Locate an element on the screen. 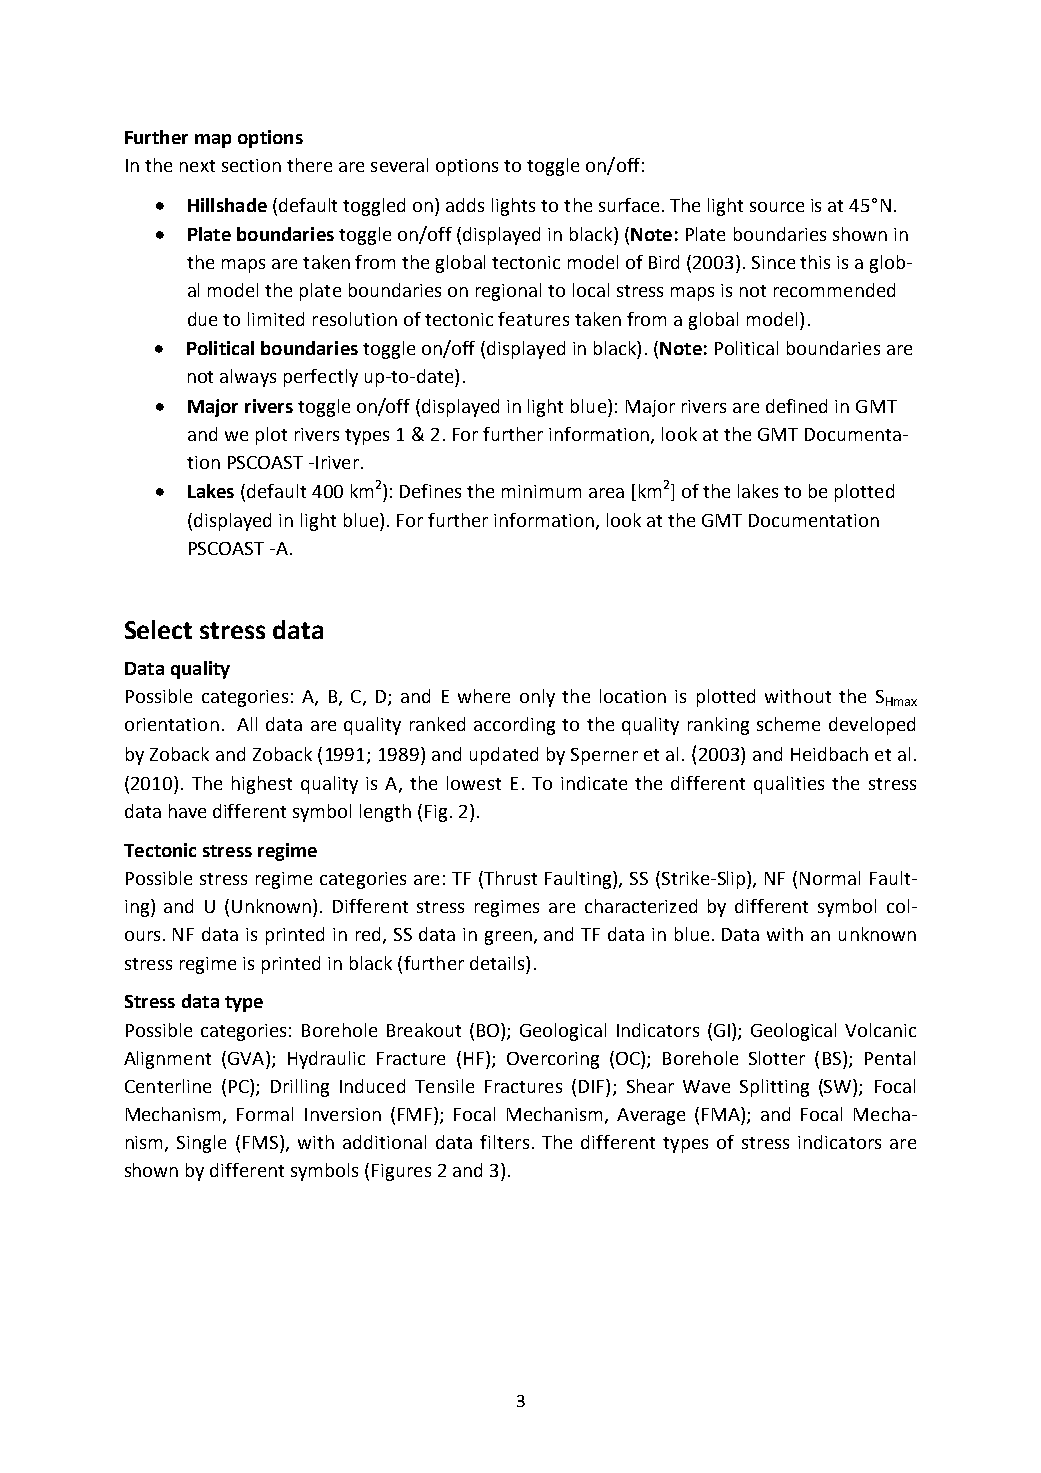 The height and width of the screenshot is (1473, 1041). Thrust is located at coordinates (509, 879).
